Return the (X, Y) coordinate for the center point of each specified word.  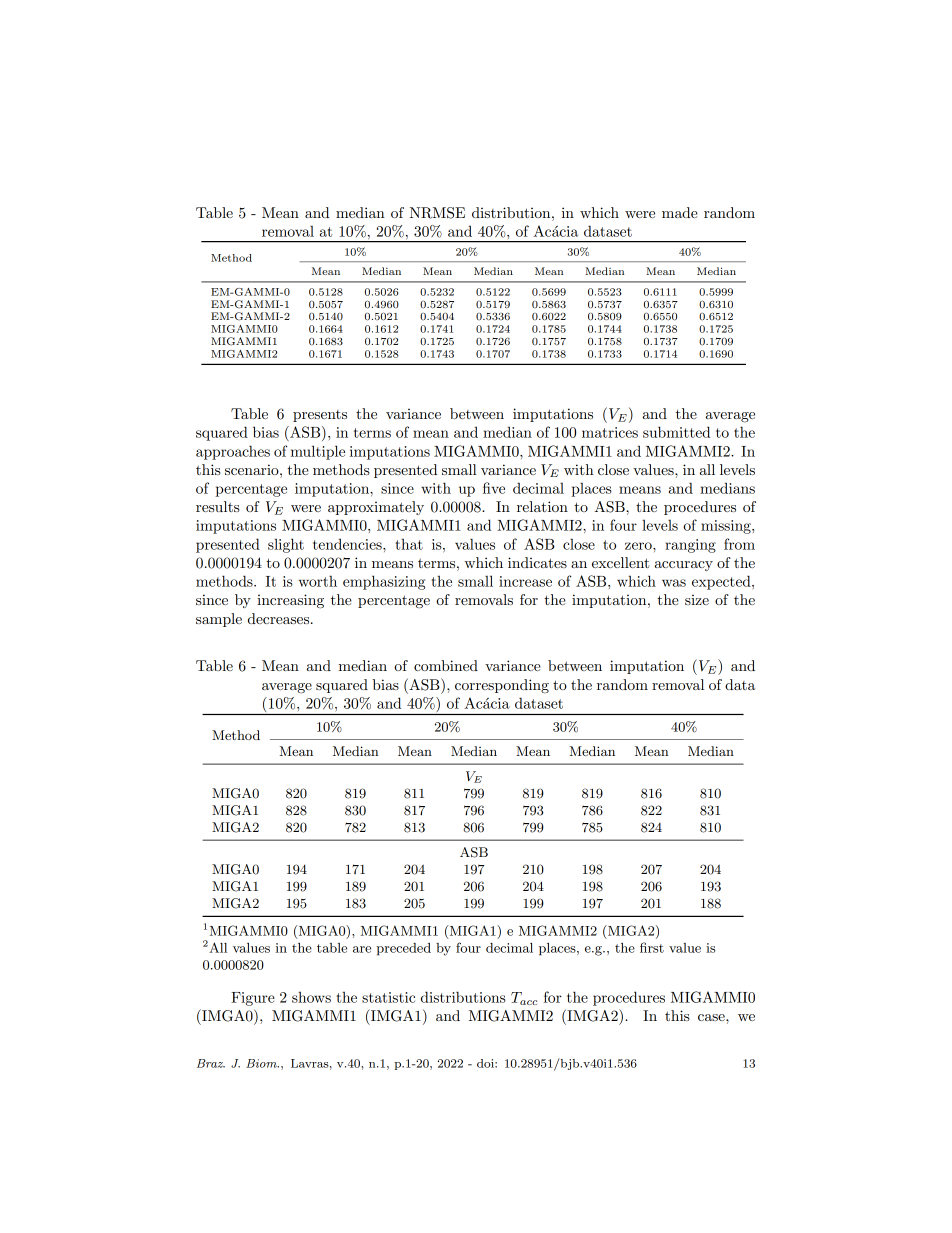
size (697, 600)
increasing (290, 601)
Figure (253, 999)
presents (320, 416)
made (680, 212)
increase (525, 581)
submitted (676, 432)
